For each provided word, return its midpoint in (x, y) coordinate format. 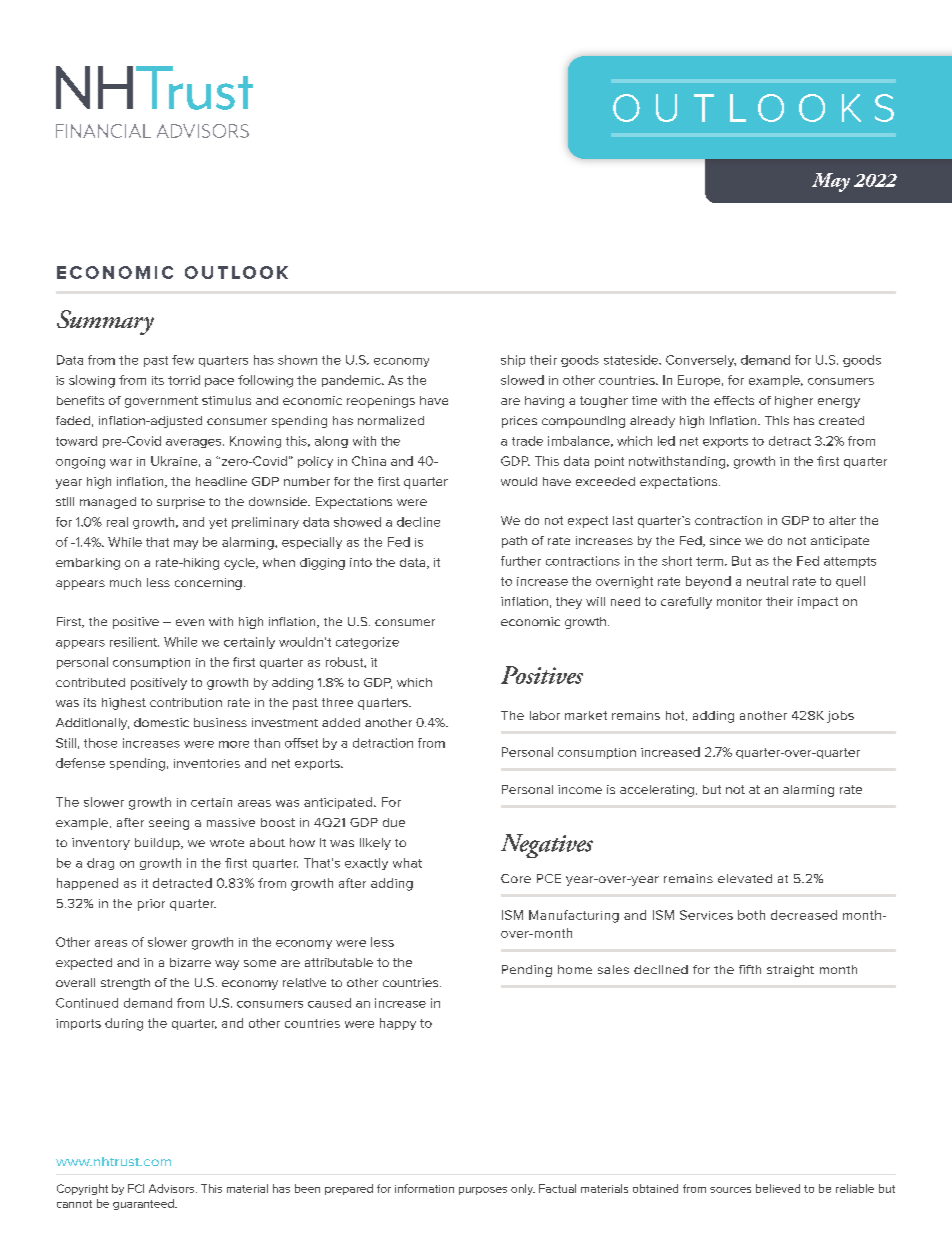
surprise (181, 503)
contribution (186, 702)
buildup (158, 844)
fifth (750, 969)
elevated (745, 878)
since (725, 540)
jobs (840, 717)
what (407, 863)
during (124, 1024)
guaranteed (144, 1204)
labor (545, 715)
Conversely (701, 361)
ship (513, 361)
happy (398, 1024)
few (183, 360)
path (514, 542)
